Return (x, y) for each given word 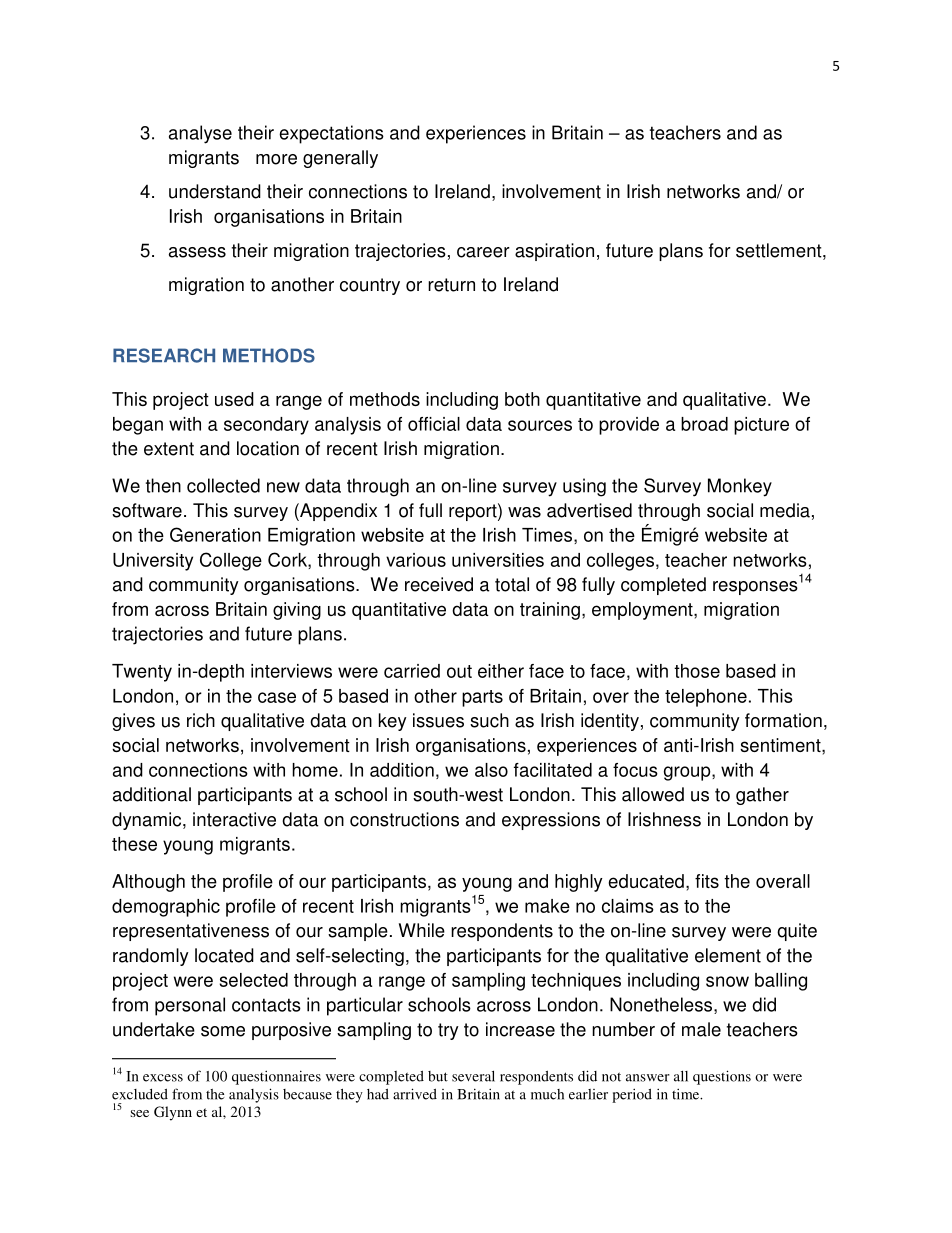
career (483, 252)
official (434, 424)
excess (163, 1078)
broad (704, 424)
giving (297, 611)
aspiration (554, 252)
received (439, 584)
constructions (404, 819)
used (234, 399)
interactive (234, 819)
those (697, 671)
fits (707, 881)
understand (215, 191)
